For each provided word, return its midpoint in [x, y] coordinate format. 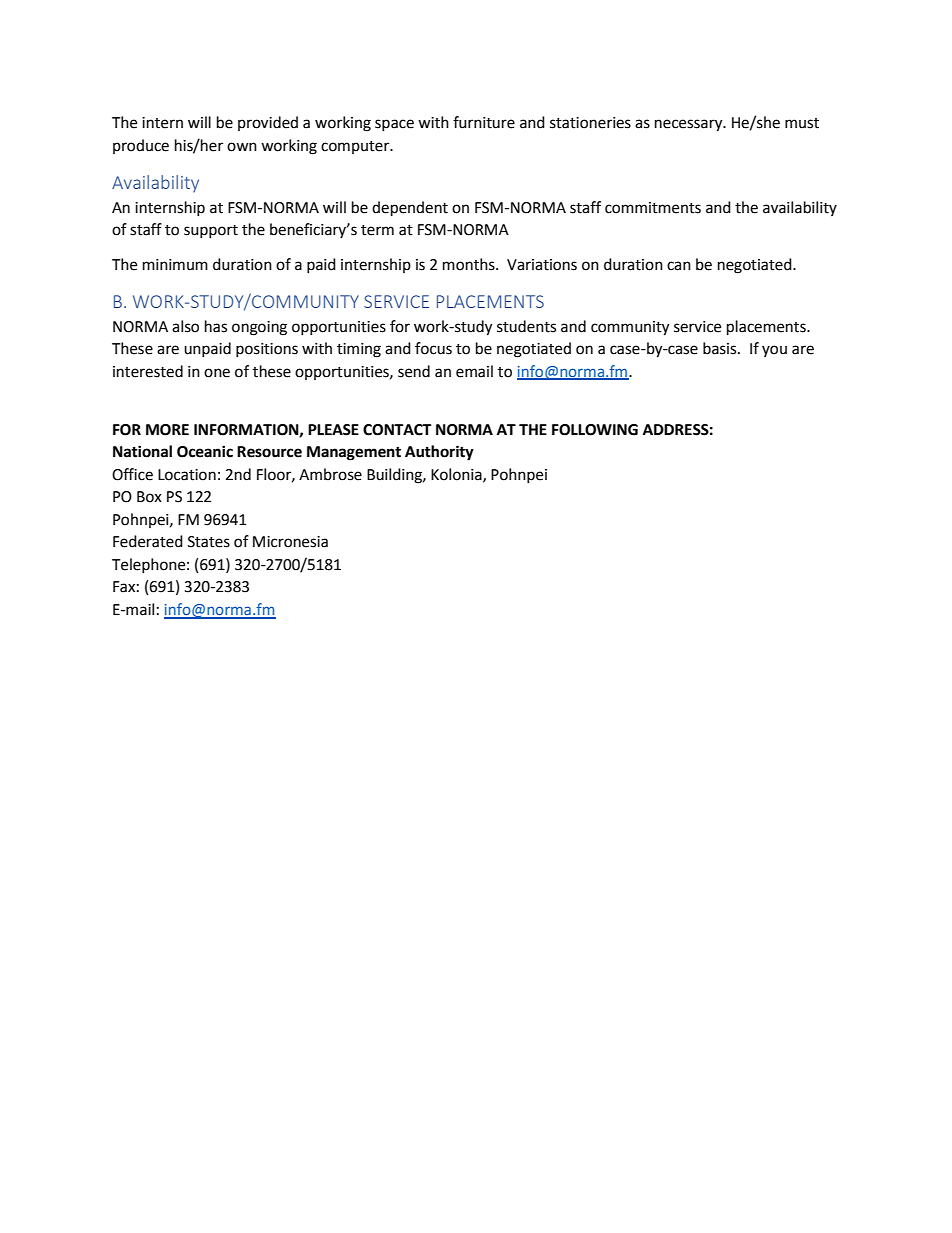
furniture [484, 122]
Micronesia [290, 542]
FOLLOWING [595, 430]
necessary [690, 125]
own [242, 147]
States [209, 542]
